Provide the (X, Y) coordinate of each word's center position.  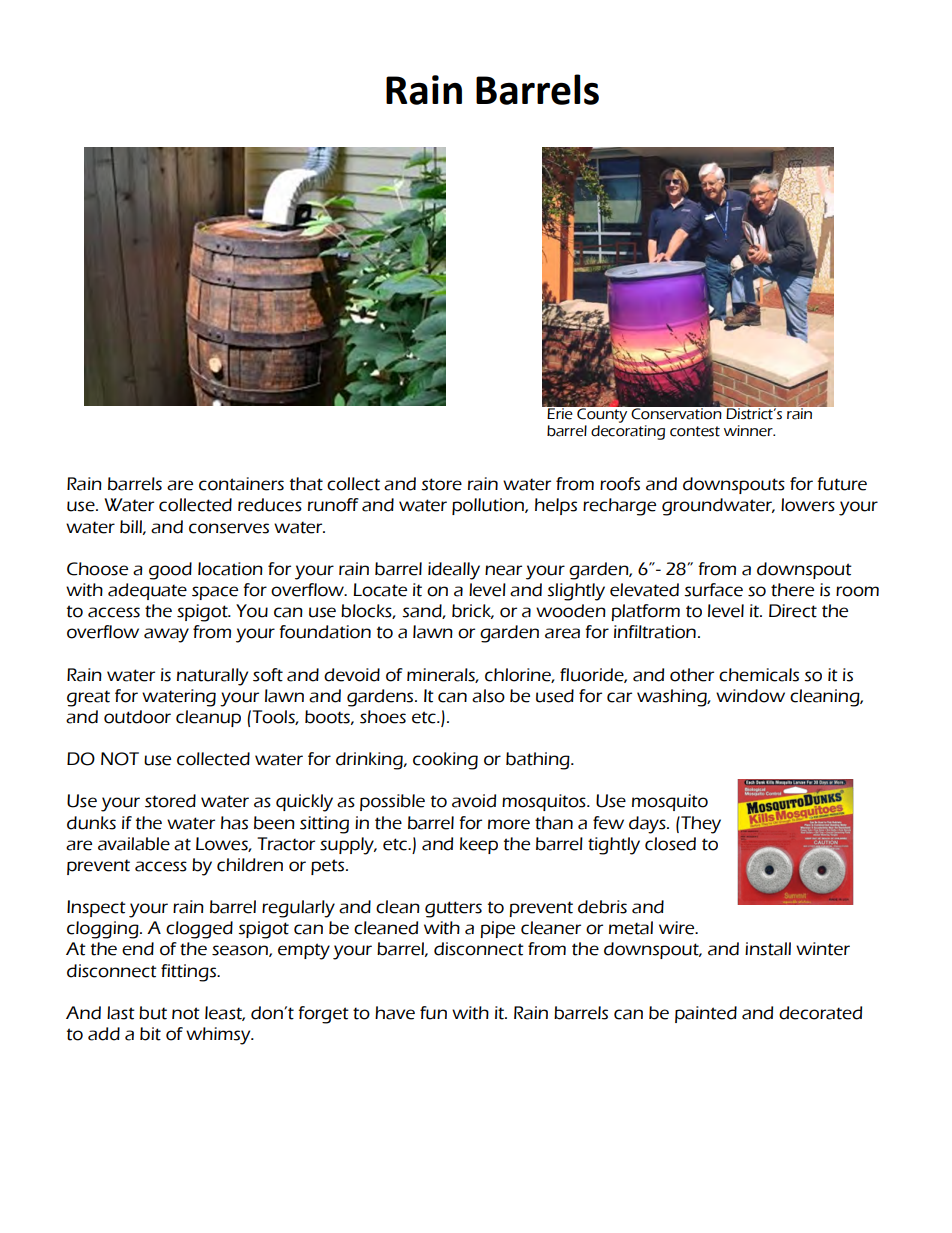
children (250, 865)
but (153, 1013)
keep (479, 845)
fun (433, 1013)
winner (749, 431)
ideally (454, 571)
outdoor (137, 717)
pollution (489, 506)
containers (241, 484)
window (750, 696)
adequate (147, 591)
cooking (445, 761)
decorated (820, 1013)
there (792, 590)
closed (670, 844)
